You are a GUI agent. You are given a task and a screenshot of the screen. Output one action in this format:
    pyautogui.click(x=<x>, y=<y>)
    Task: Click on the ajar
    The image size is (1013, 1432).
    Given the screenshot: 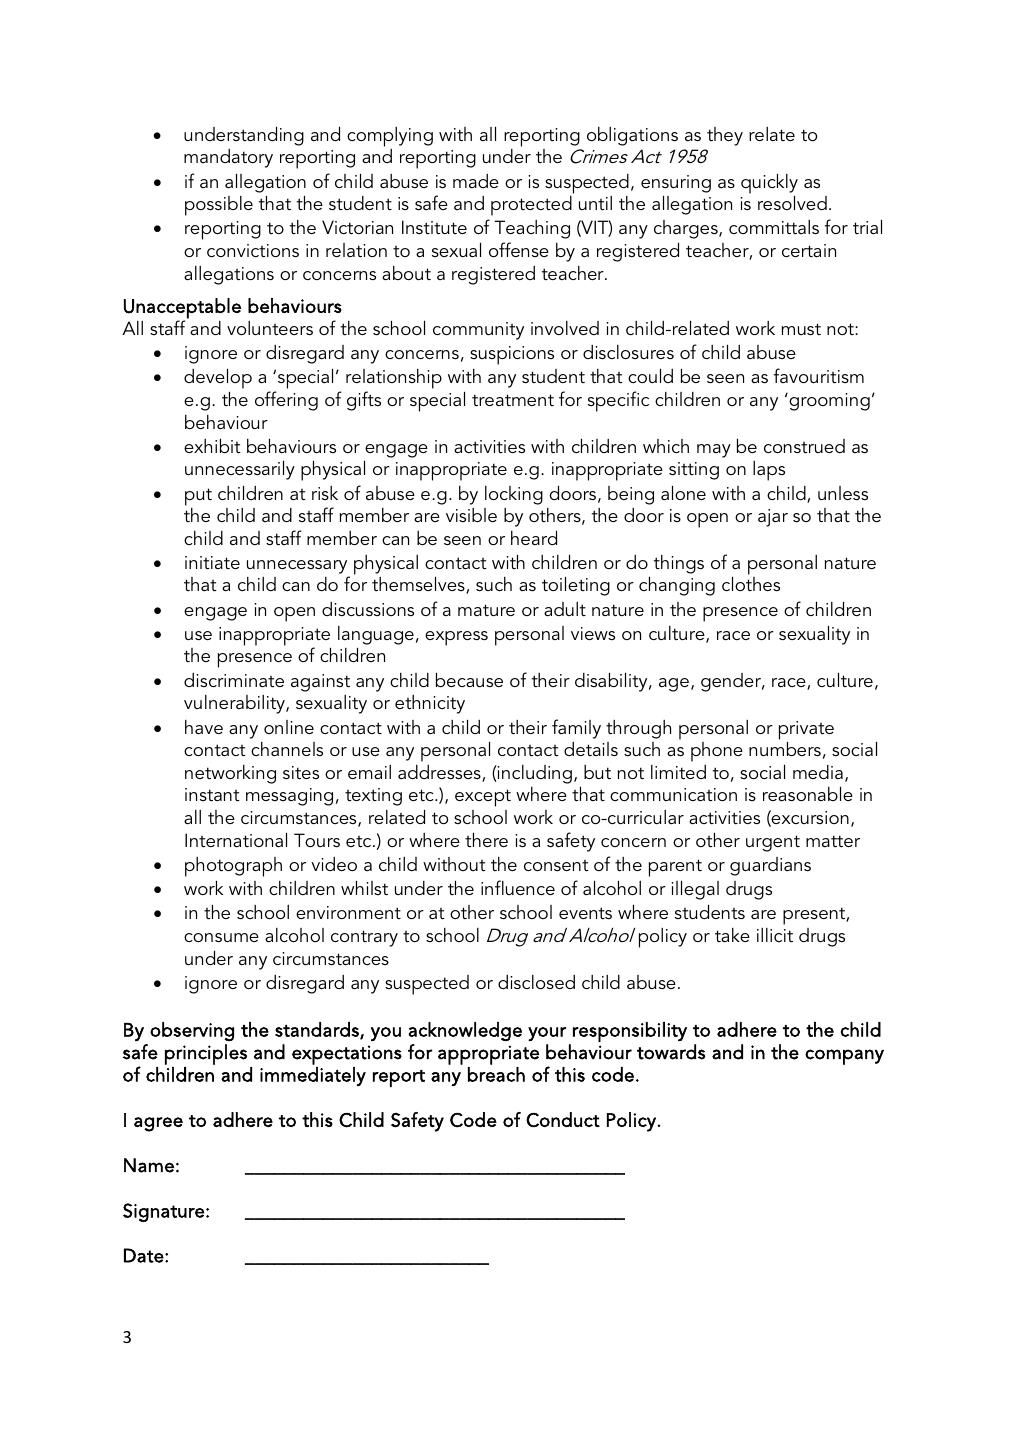 What is the action you would take?
    pyautogui.click(x=773, y=518)
